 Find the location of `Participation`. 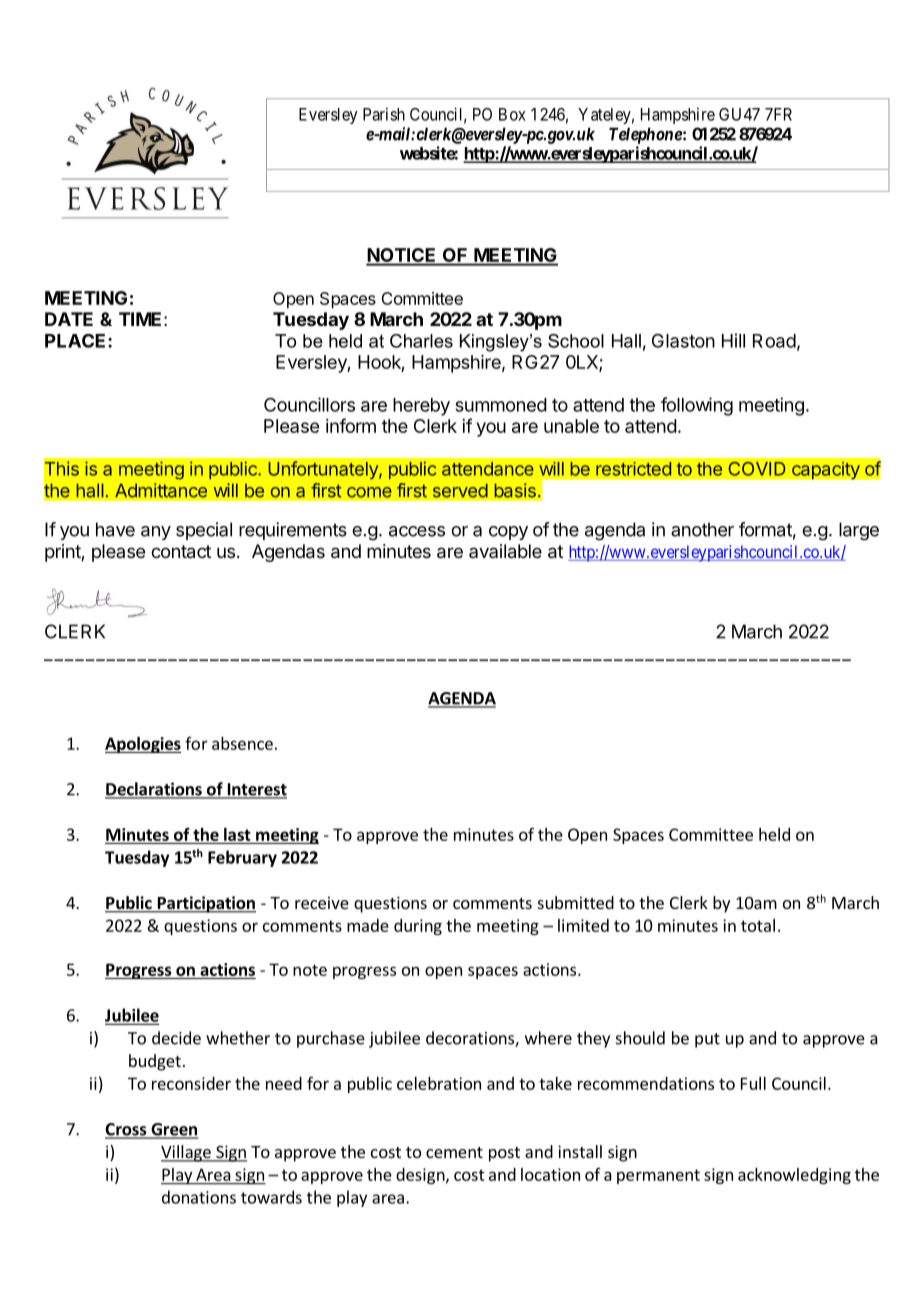

Participation is located at coordinates (205, 904).
